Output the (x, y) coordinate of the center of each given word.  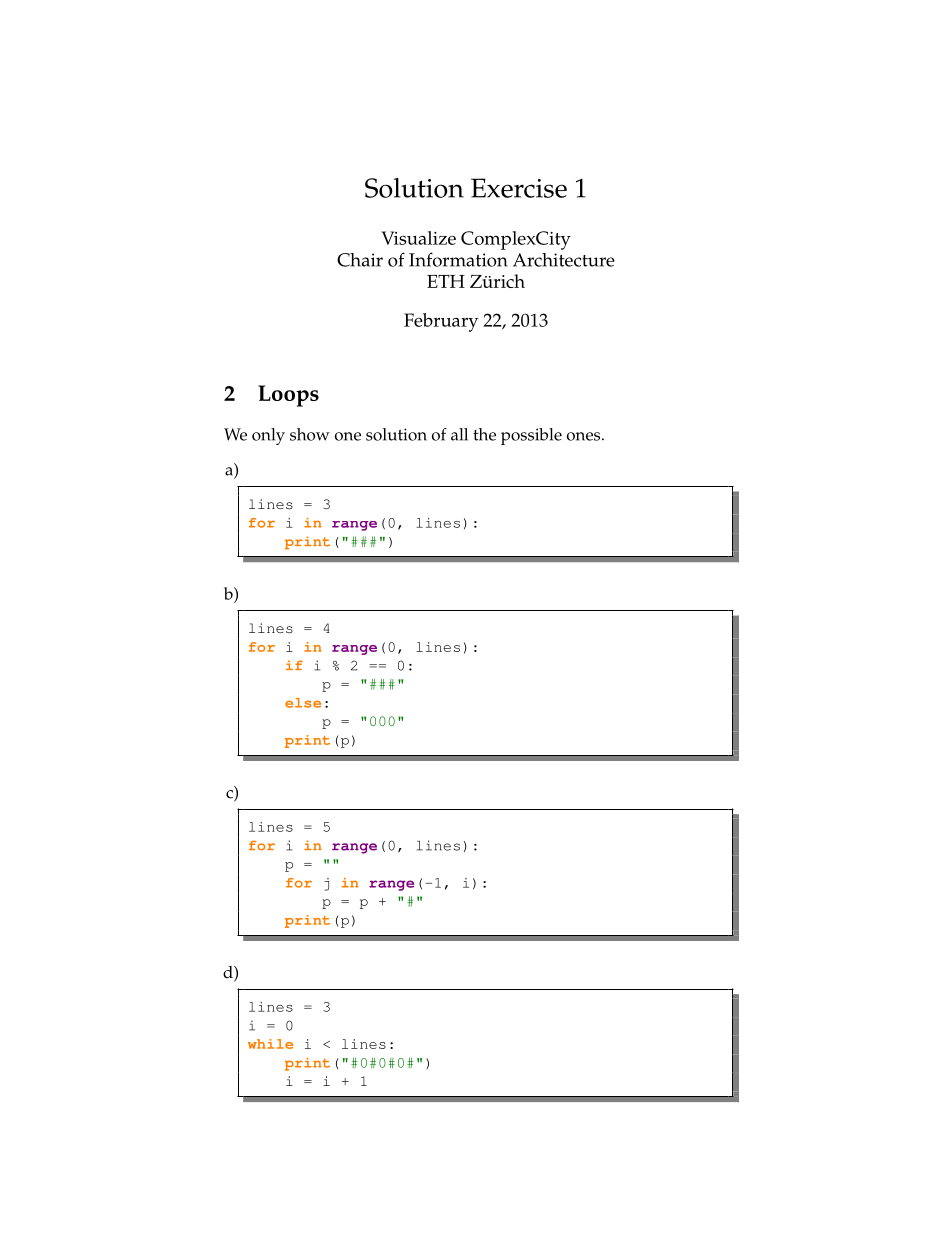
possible (531, 436)
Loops (288, 396)
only (268, 436)
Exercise (519, 188)
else (303, 703)
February (441, 322)
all (459, 434)
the (484, 434)
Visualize (418, 238)
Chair (360, 260)
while (270, 1044)
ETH (446, 281)
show (310, 434)
